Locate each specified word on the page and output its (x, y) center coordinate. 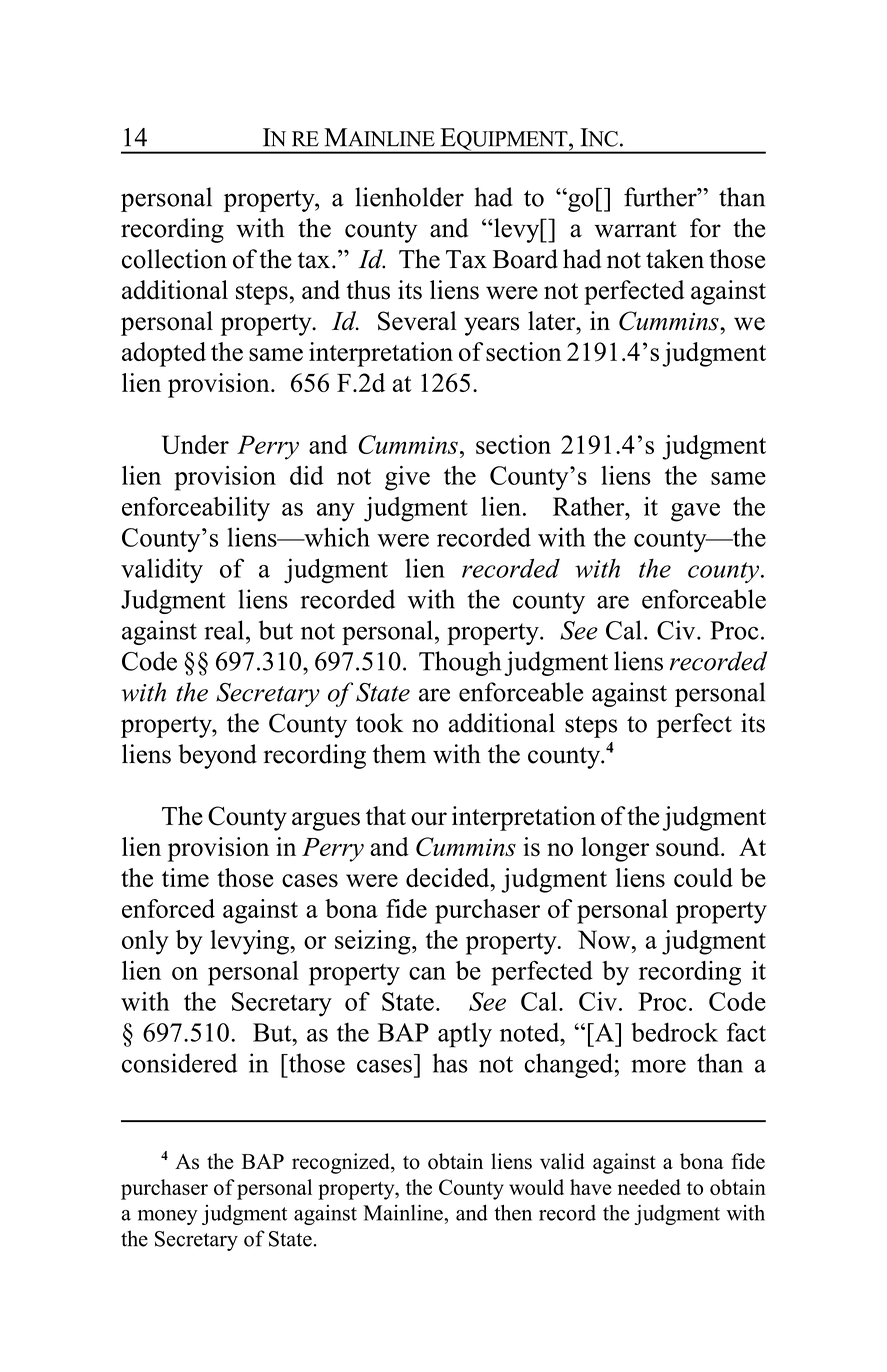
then (513, 1212)
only (145, 942)
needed (649, 1187)
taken (675, 259)
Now (605, 939)
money (168, 1217)
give (407, 478)
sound (689, 847)
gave (695, 512)
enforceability (196, 509)
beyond (217, 756)
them (399, 754)
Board (525, 259)
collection (174, 259)
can (427, 973)
